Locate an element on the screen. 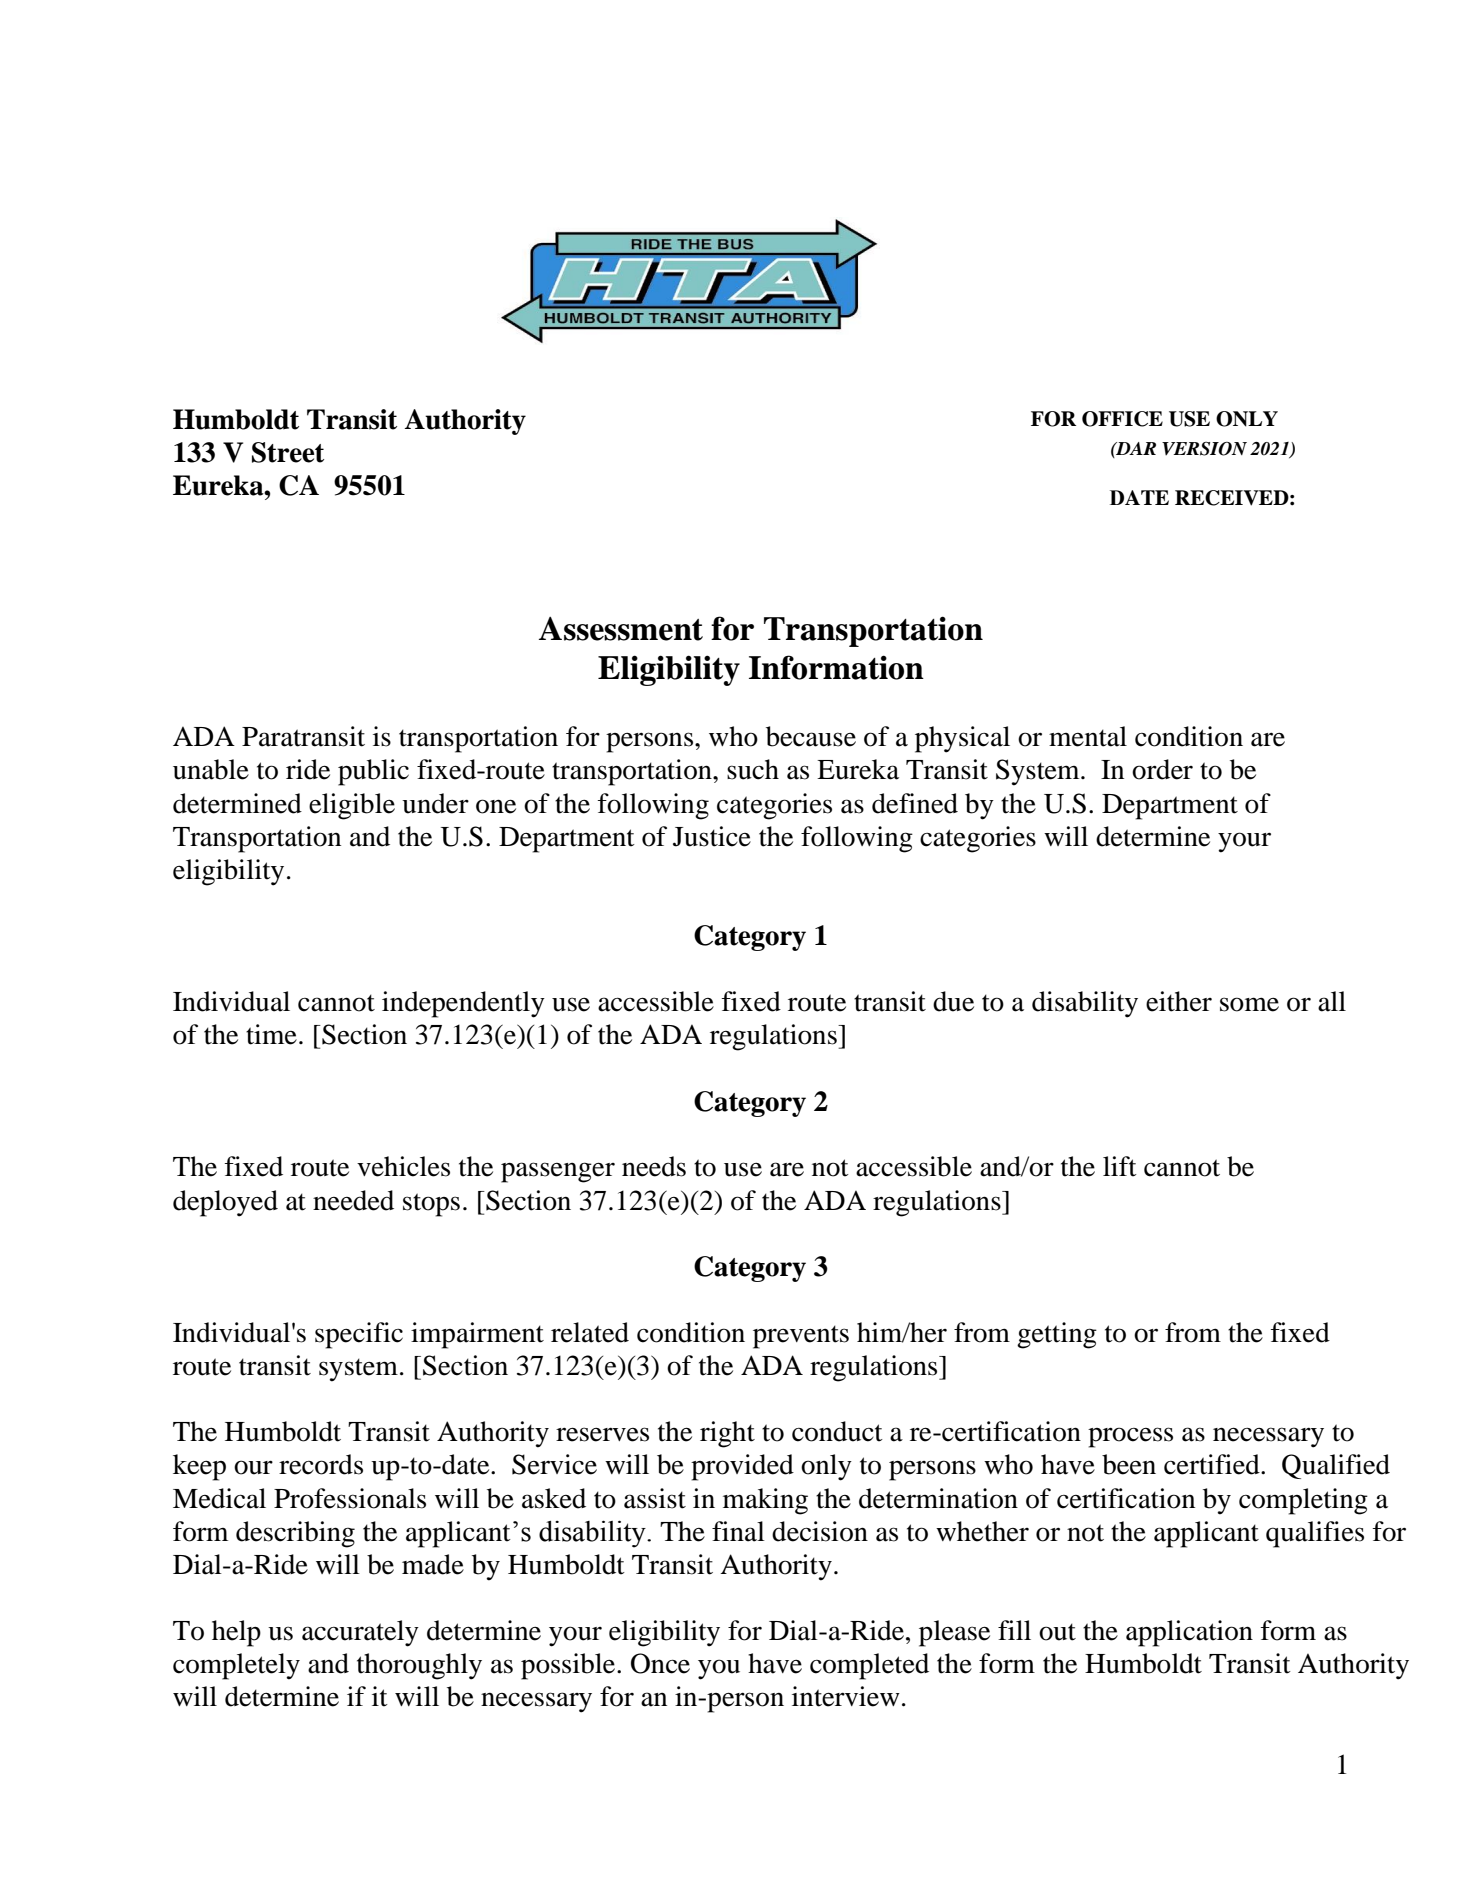 The image size is (1468, 1900). application is located at coordinates (1189, 1633).
